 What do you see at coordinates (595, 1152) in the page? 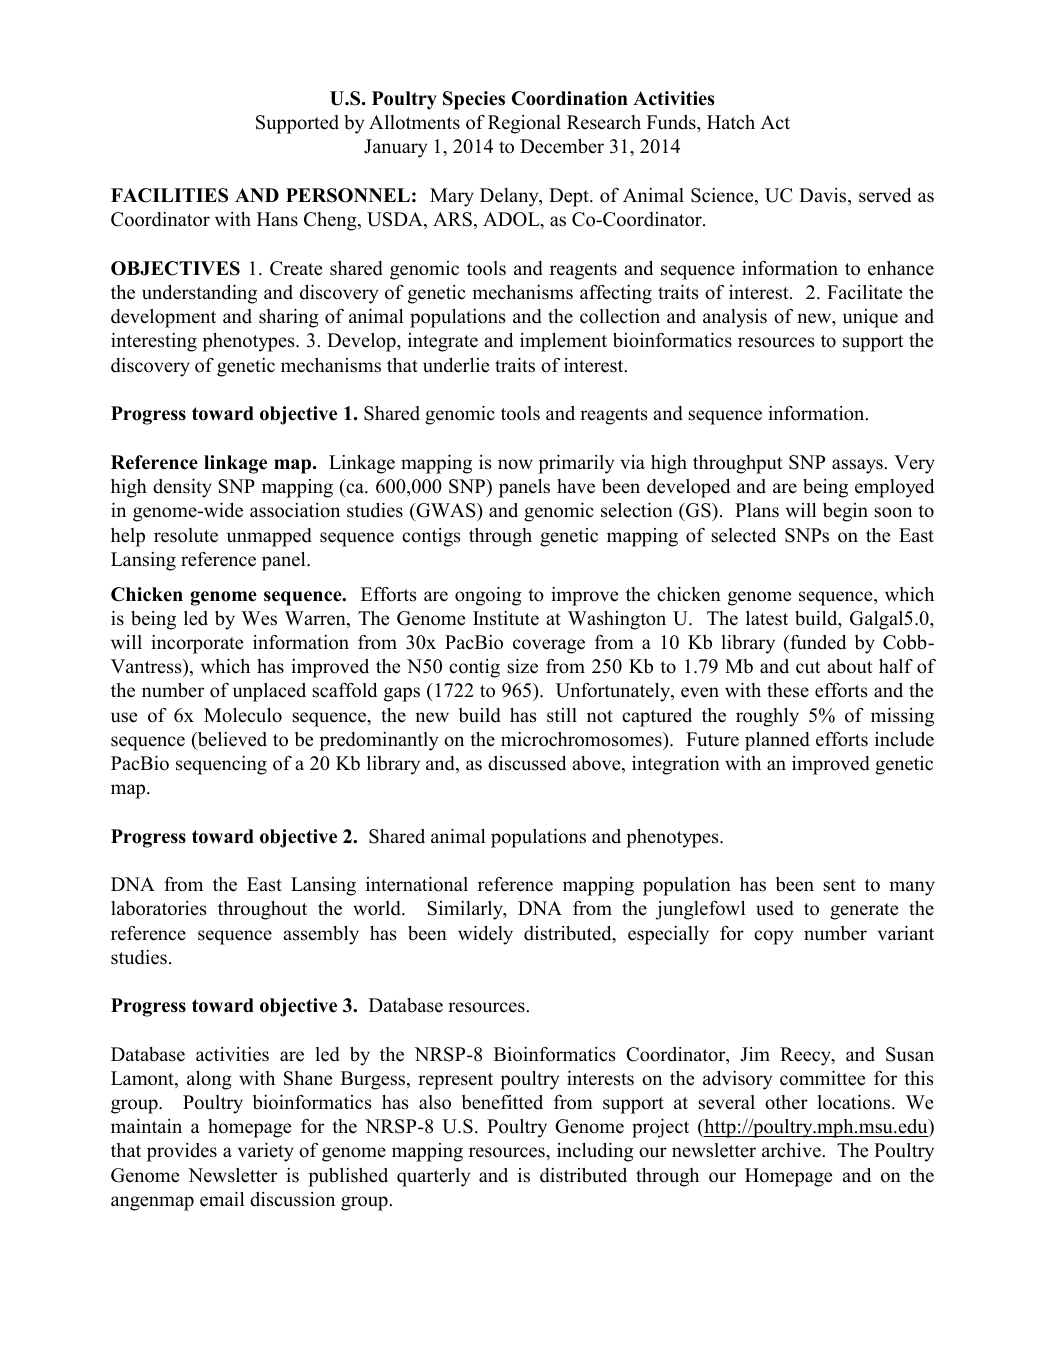
I see `including` at bounding box center [595, 1152].
